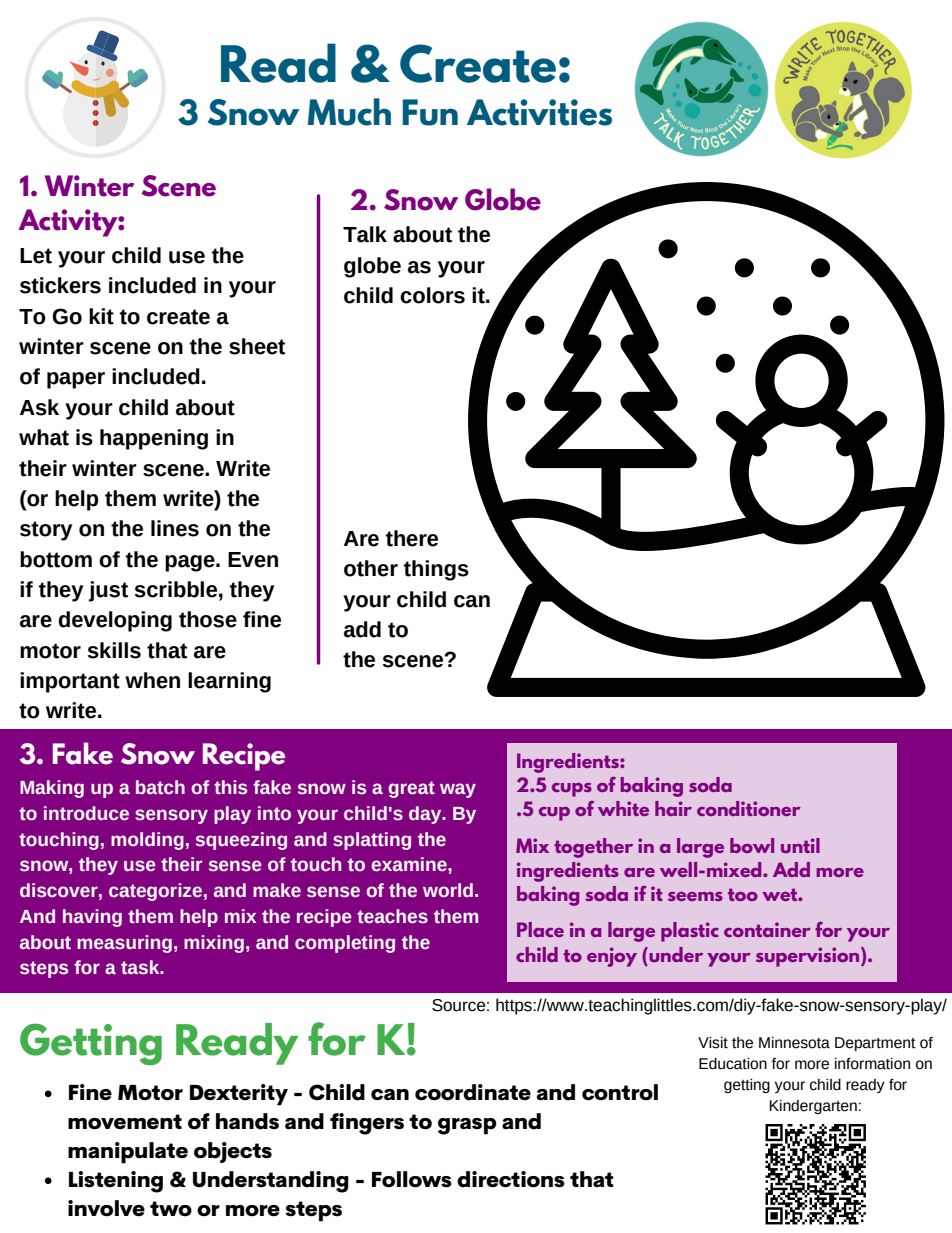 The image size is (952, 1233). Describe the element at coordinates (412, 1179) in the screenshot. I see `Follows` at that location.
